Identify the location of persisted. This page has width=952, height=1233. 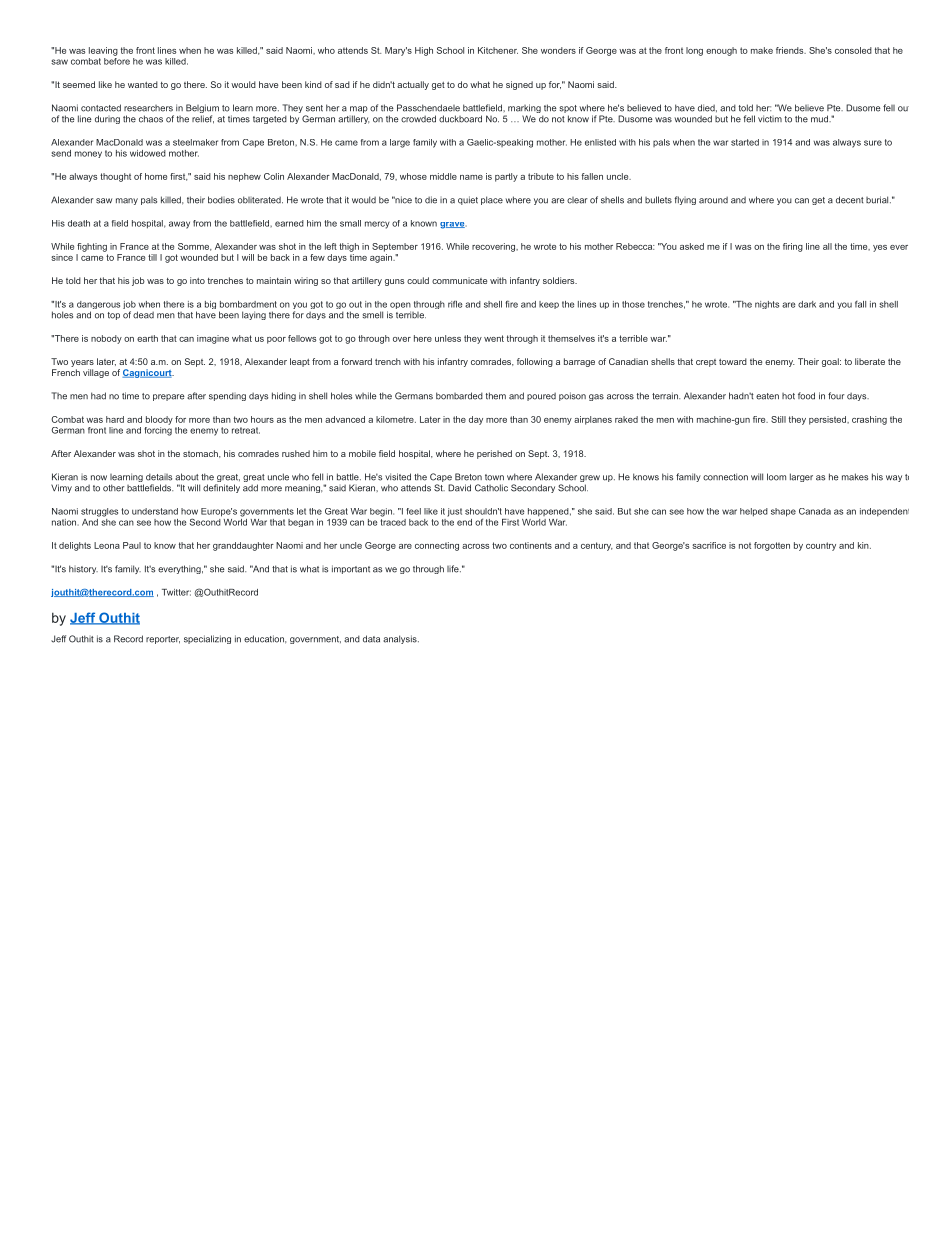
(828, 420).
